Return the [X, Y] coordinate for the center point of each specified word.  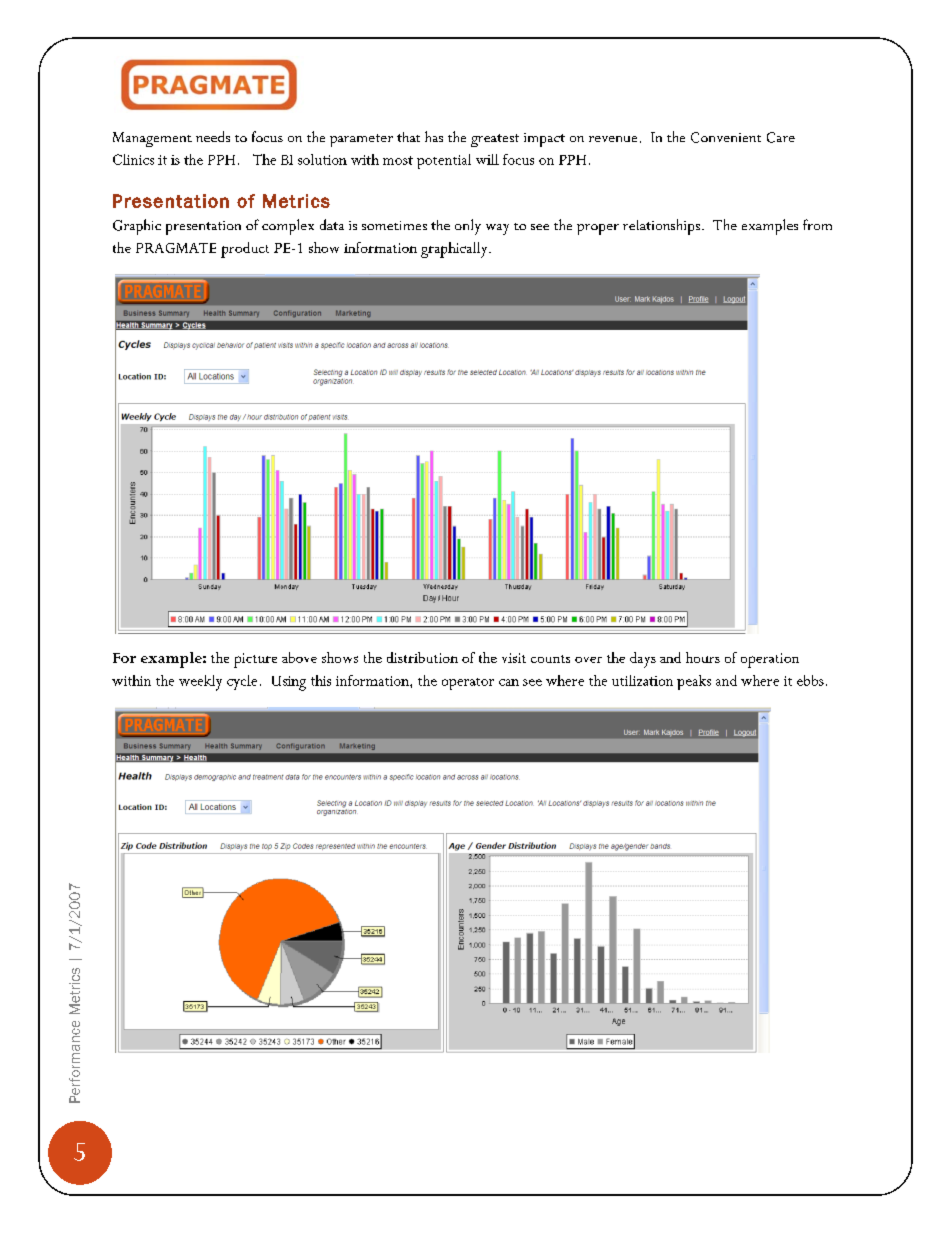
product [245, 250]
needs [213, 136]
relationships [661, 227]
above [299, 657]
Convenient [726, 137]
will [487, 159]
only [468, 227]
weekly [200, 683]
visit [514, 658]
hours [703, 657]
